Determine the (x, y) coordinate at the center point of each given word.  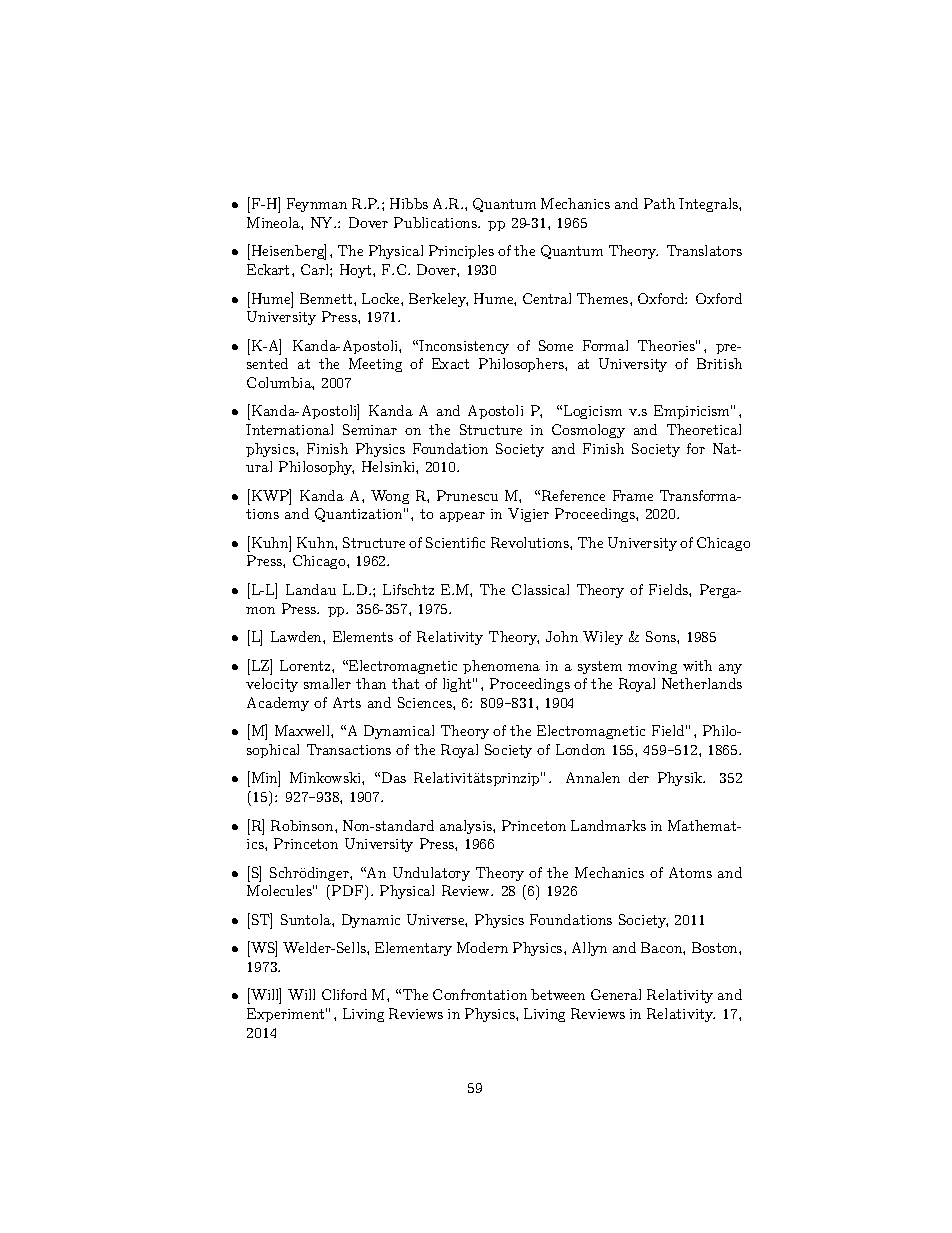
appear (462, 517)
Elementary (413, 949)
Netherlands (702, 683)
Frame (633, 495)
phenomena (501, 667)
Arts (347, 702)
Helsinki (389, 466)
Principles (461, 252)
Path (659, 203)
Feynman (317, 205)
